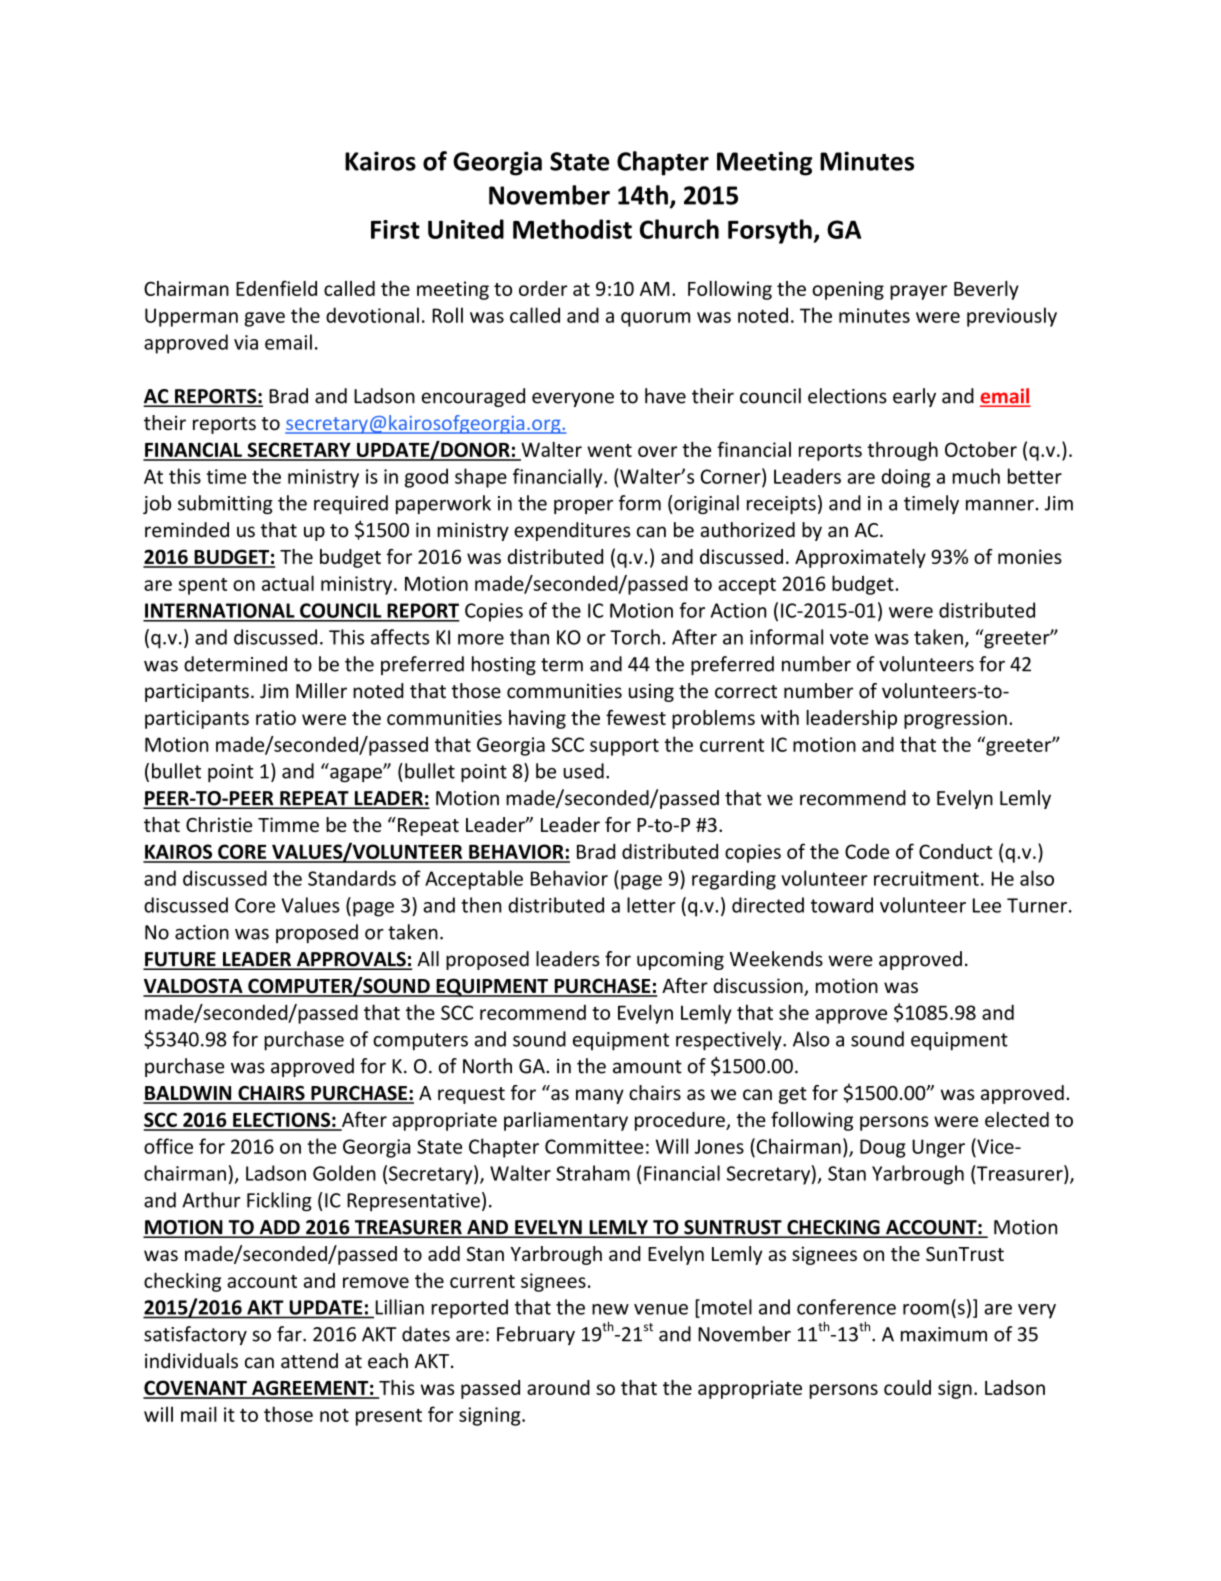  Describe the element at coordinates (918, 292) in the screenshot. I see `prayer` at that location.
